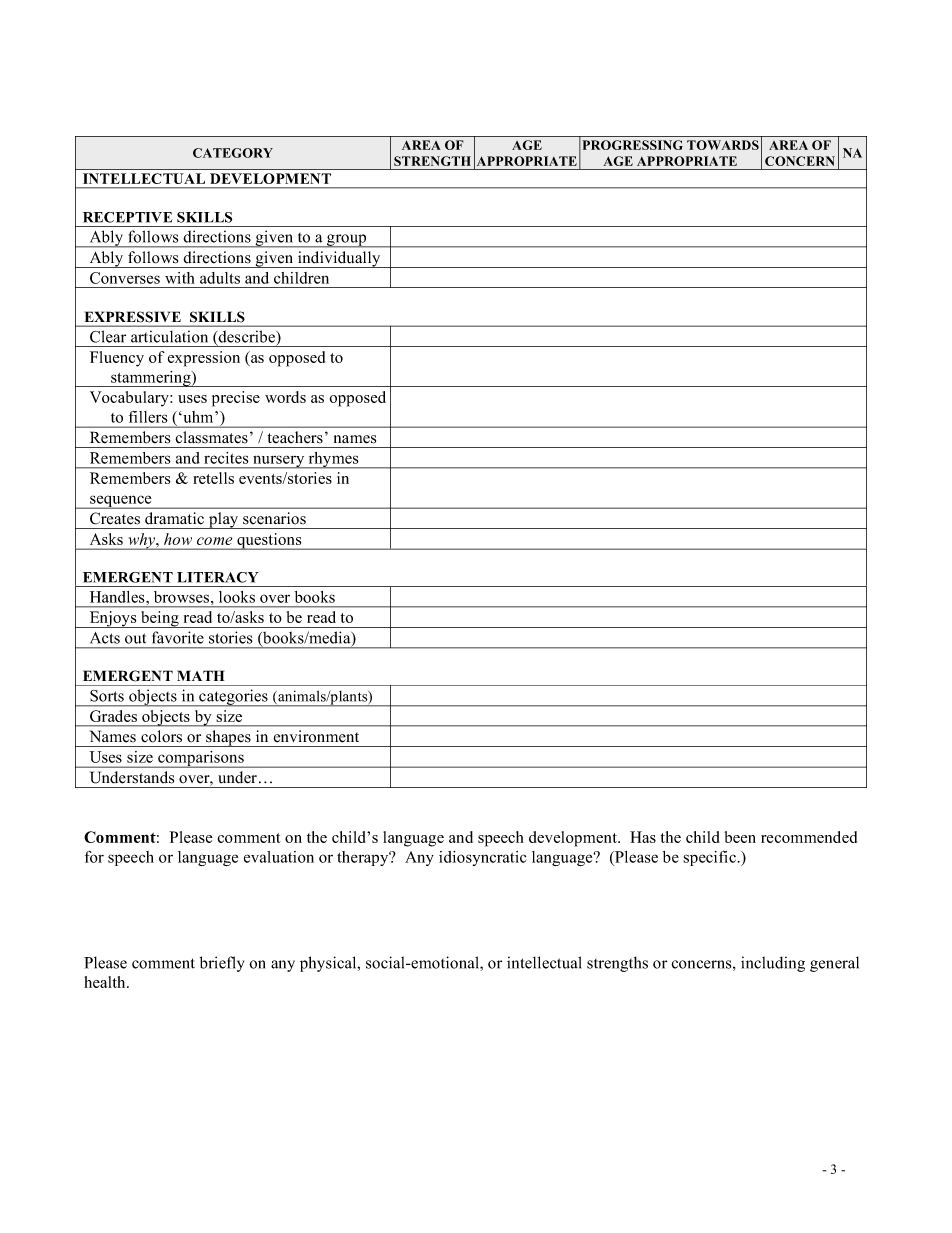  Describe the element at coordinates (333, 460) in the screenshot. I see `rhymes` at that location.
